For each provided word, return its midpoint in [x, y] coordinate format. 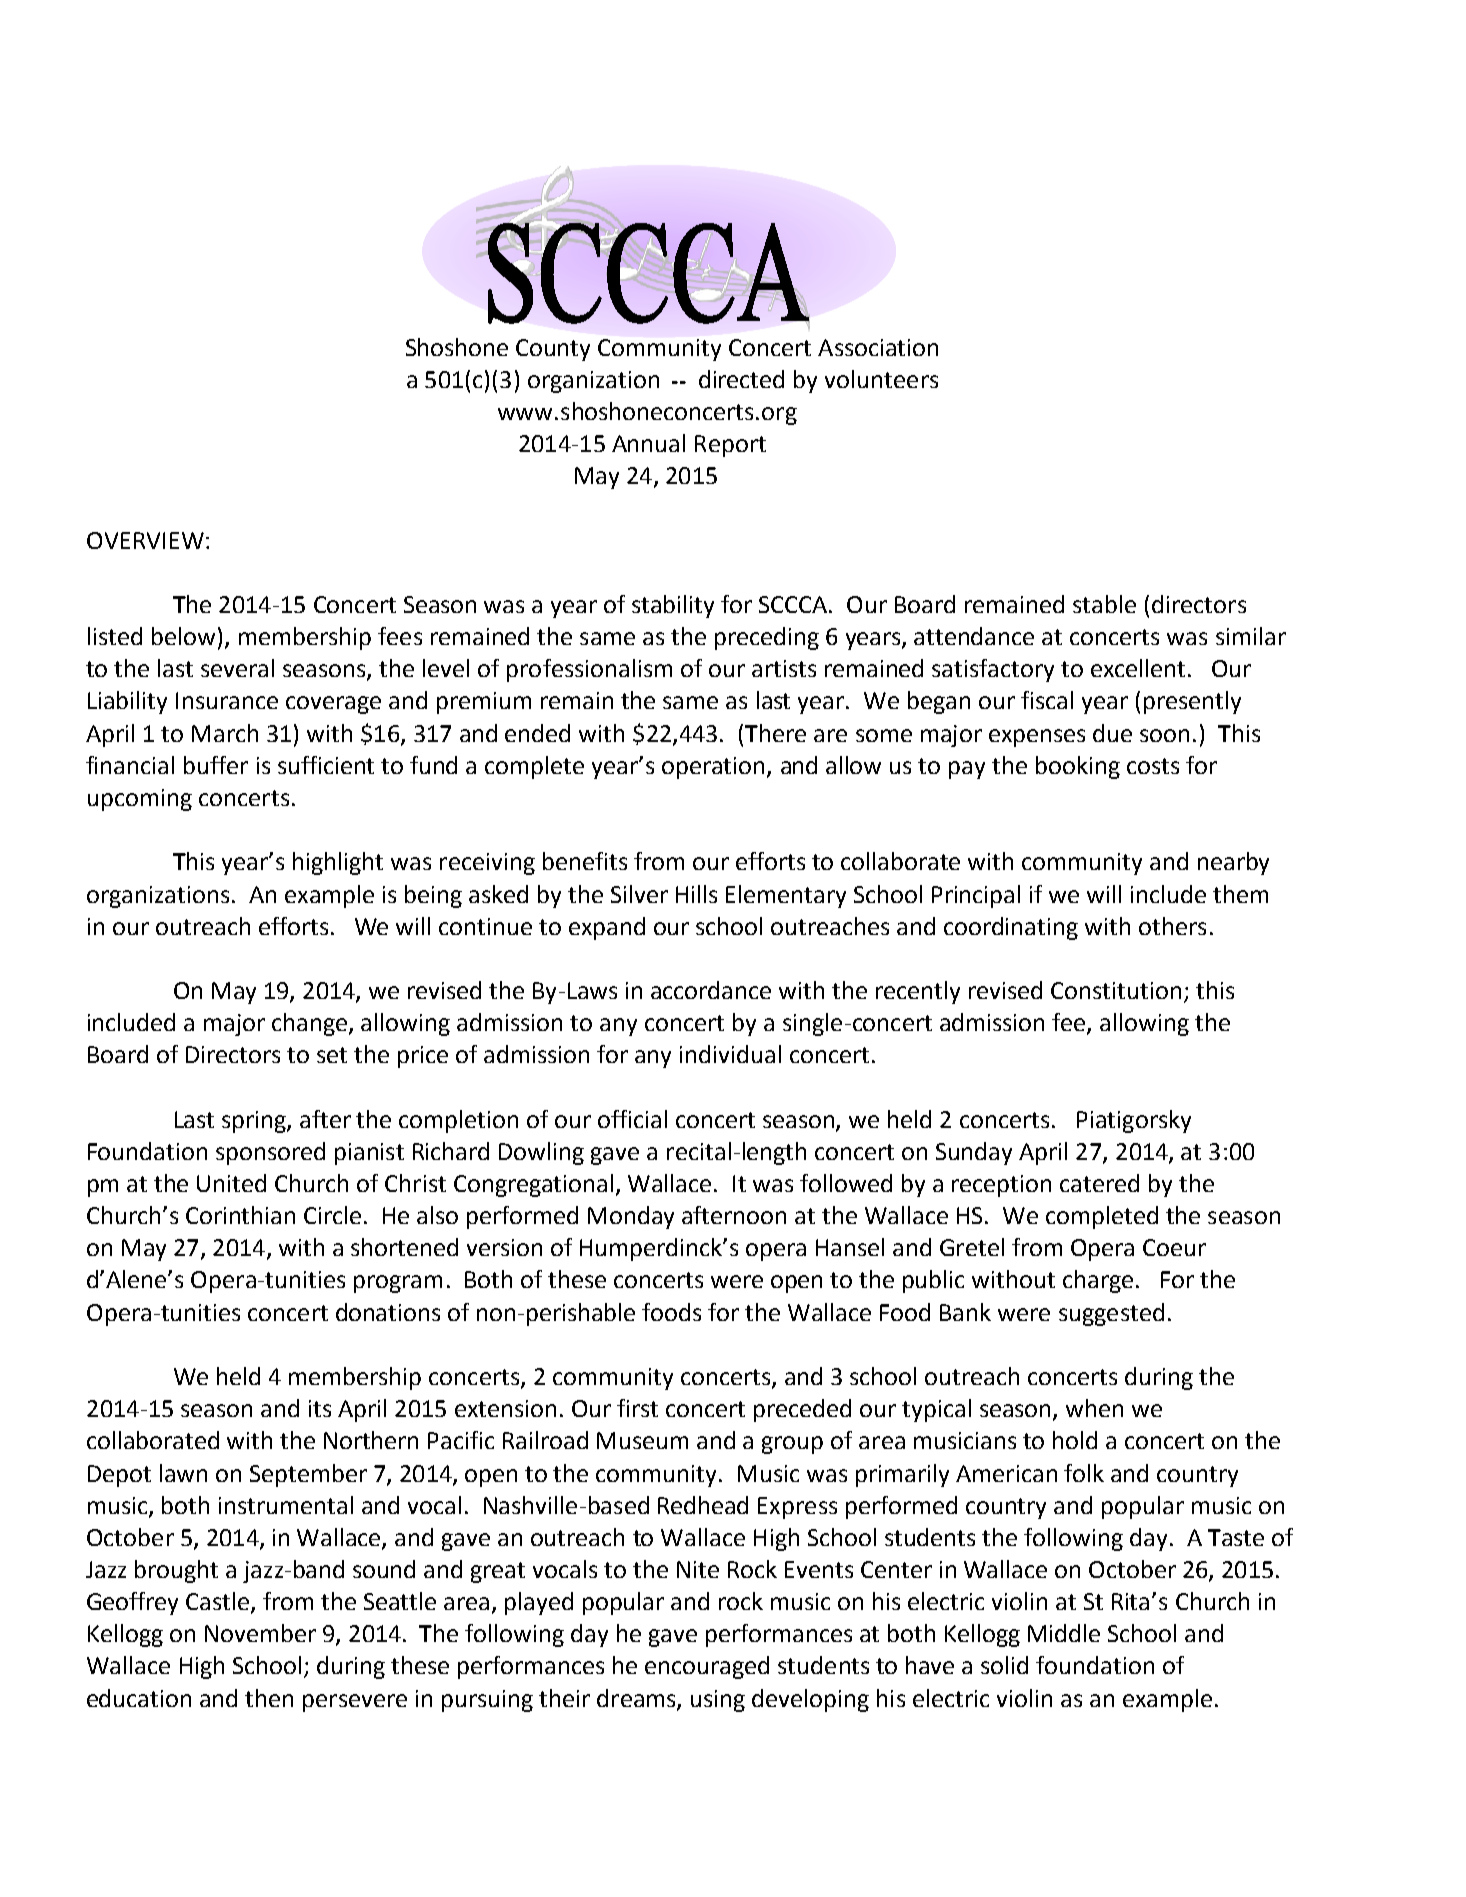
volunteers [881, 379]
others [1172, 926]
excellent [1138, 668]
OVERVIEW [145, 540]
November [260, 1633]
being [433, 896]
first [637, 1408]
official [632, 1119]
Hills [696, 894]
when [1094, 1408]
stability [673, 606]
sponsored [270, 1153]
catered [1099, 1183]
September [308, 1475]
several [237, 668]
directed [741, 379]
